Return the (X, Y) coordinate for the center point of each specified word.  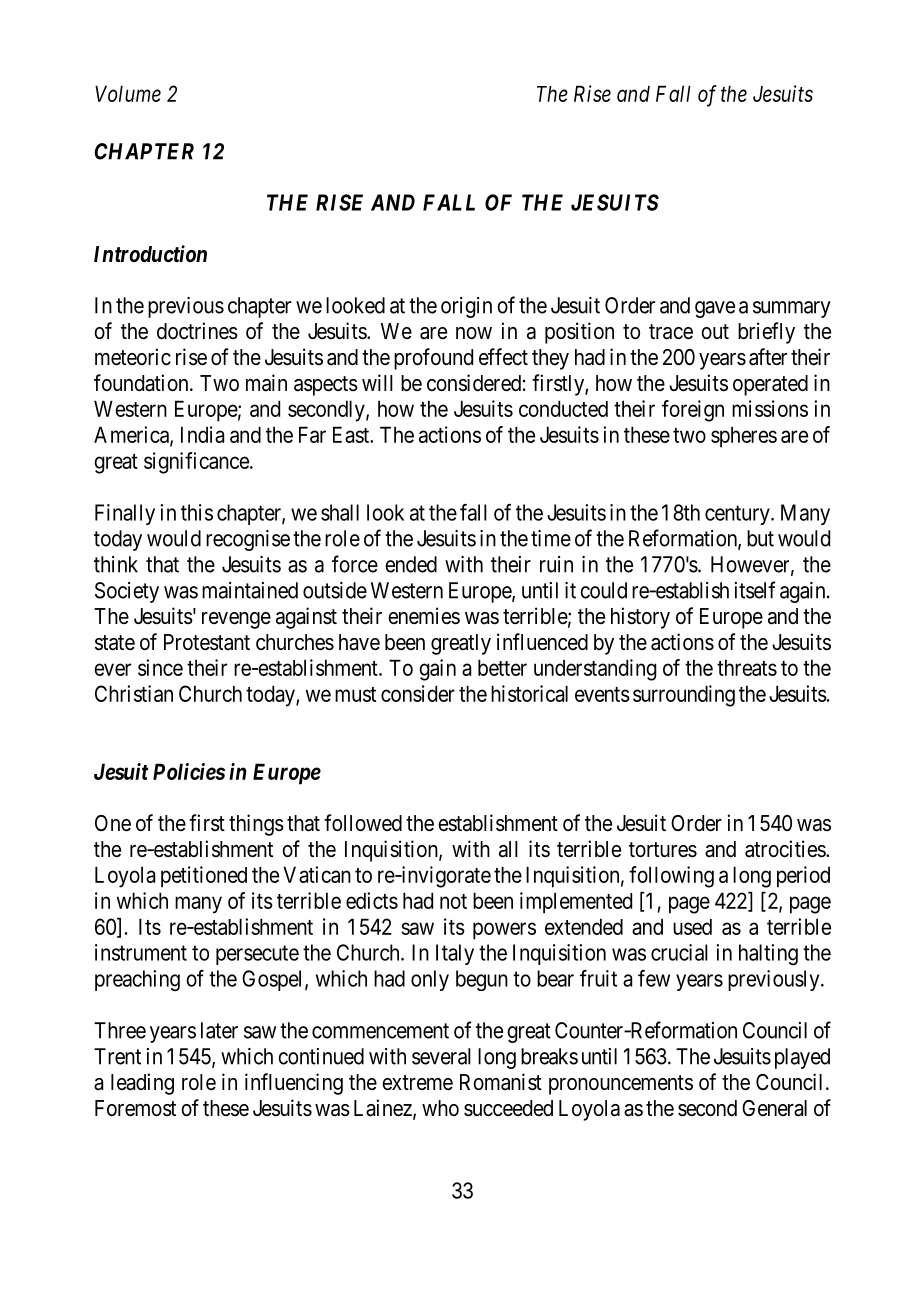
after (768, 357)
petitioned (204, 877)
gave (715, 309)
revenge (236, 620)
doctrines (197, 331)
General (774, 1108)
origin (466, 307)
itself (755, 590)
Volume (128, 93)
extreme (417, 1083)
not (453, 901)
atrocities (786, 849)
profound (433, 359)
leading (142, 1084)
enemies (424, 616)
